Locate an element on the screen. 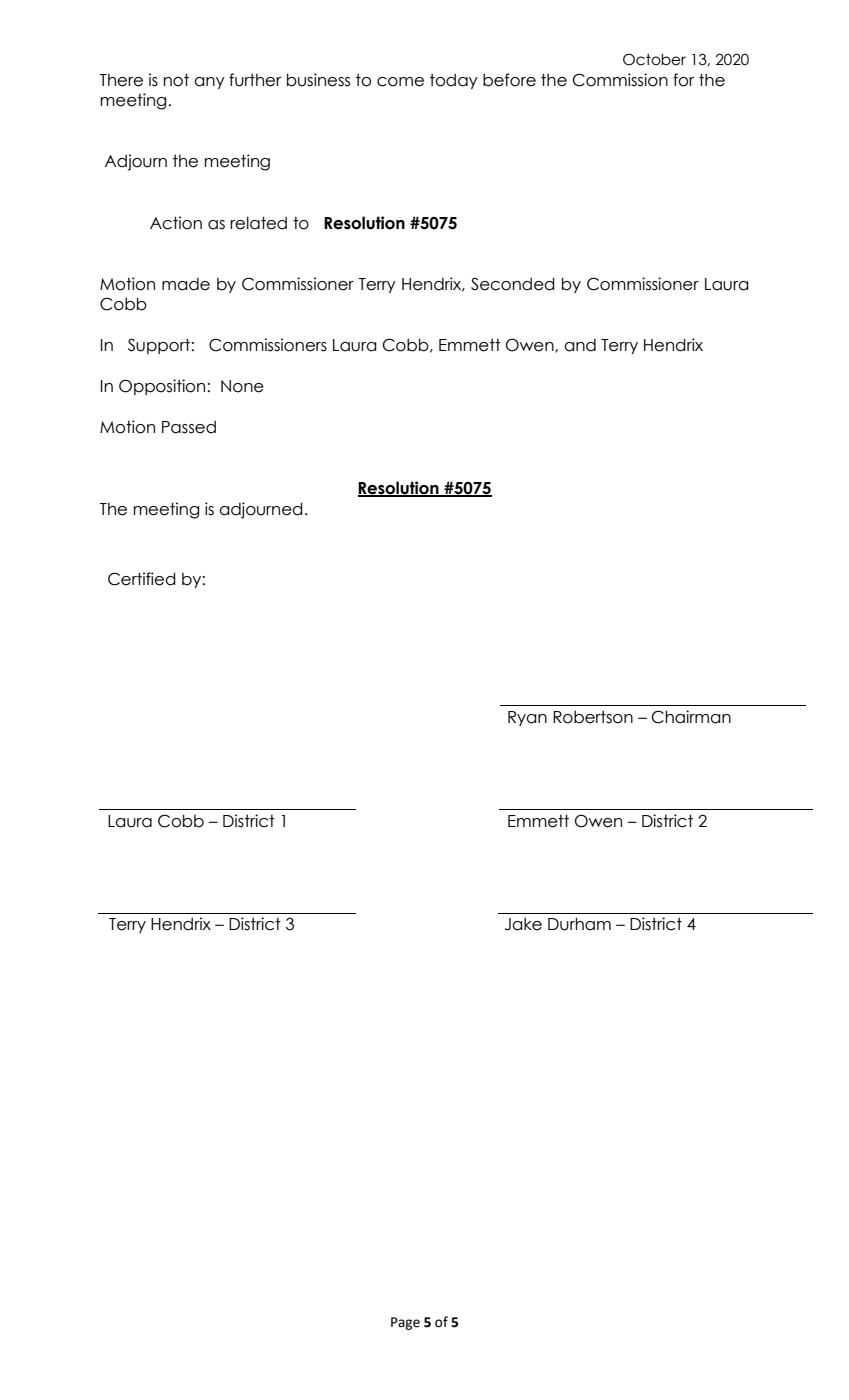 This screenshot has width=849, height=1400. come is located at coordinates (400, 82).
